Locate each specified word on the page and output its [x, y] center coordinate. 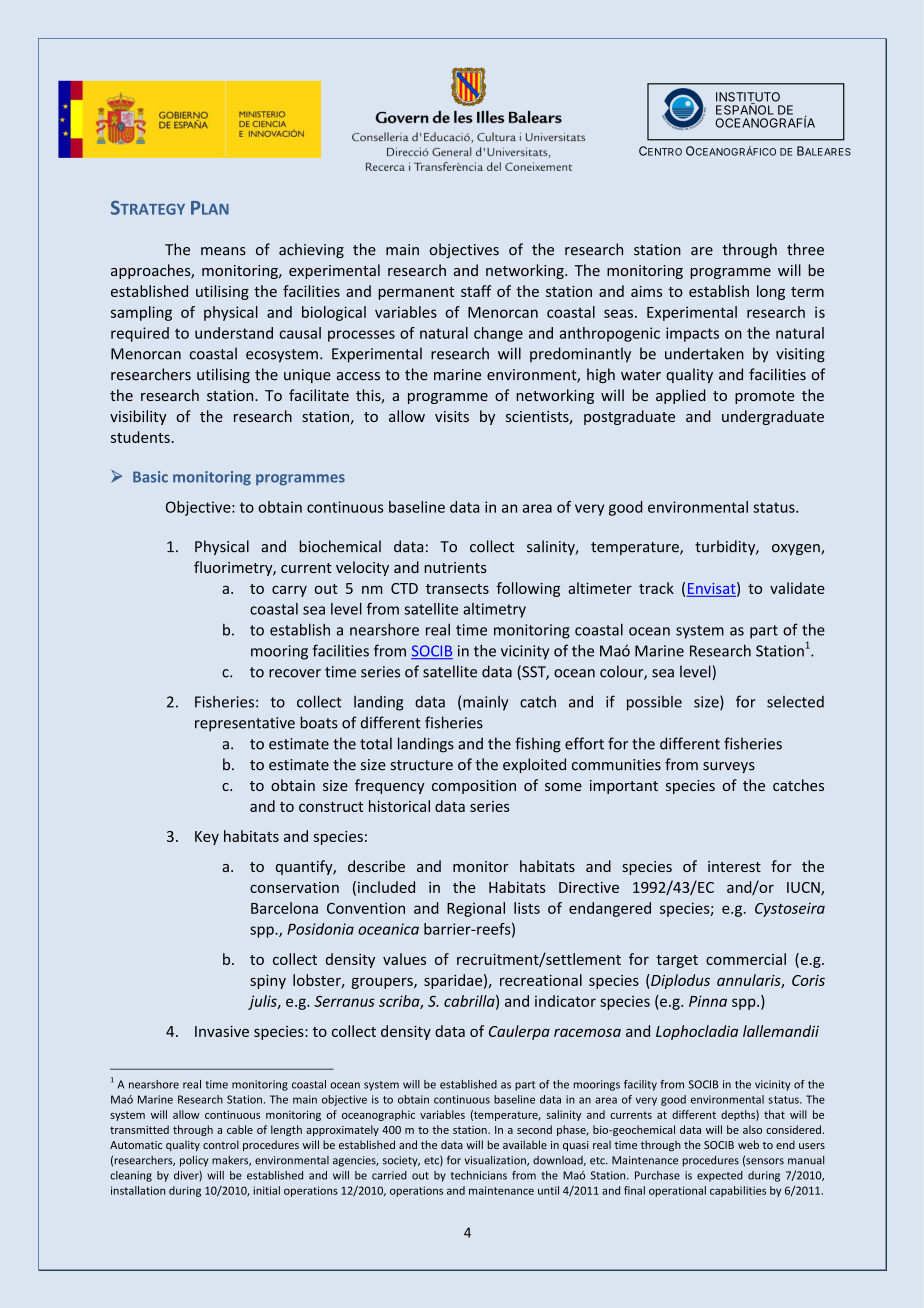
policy [194, 1161]
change [498, 334]
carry [289, 591]
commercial [746, 959]
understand [234, 333]
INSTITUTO [748, 98]
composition [474, 787]
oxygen [797, 549]
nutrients [455, 567]
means [223, 251]
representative [245, 724]
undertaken [704, 353]
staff [476, 291]
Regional [476, 909]
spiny [268, 982]
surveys [729, 767]
